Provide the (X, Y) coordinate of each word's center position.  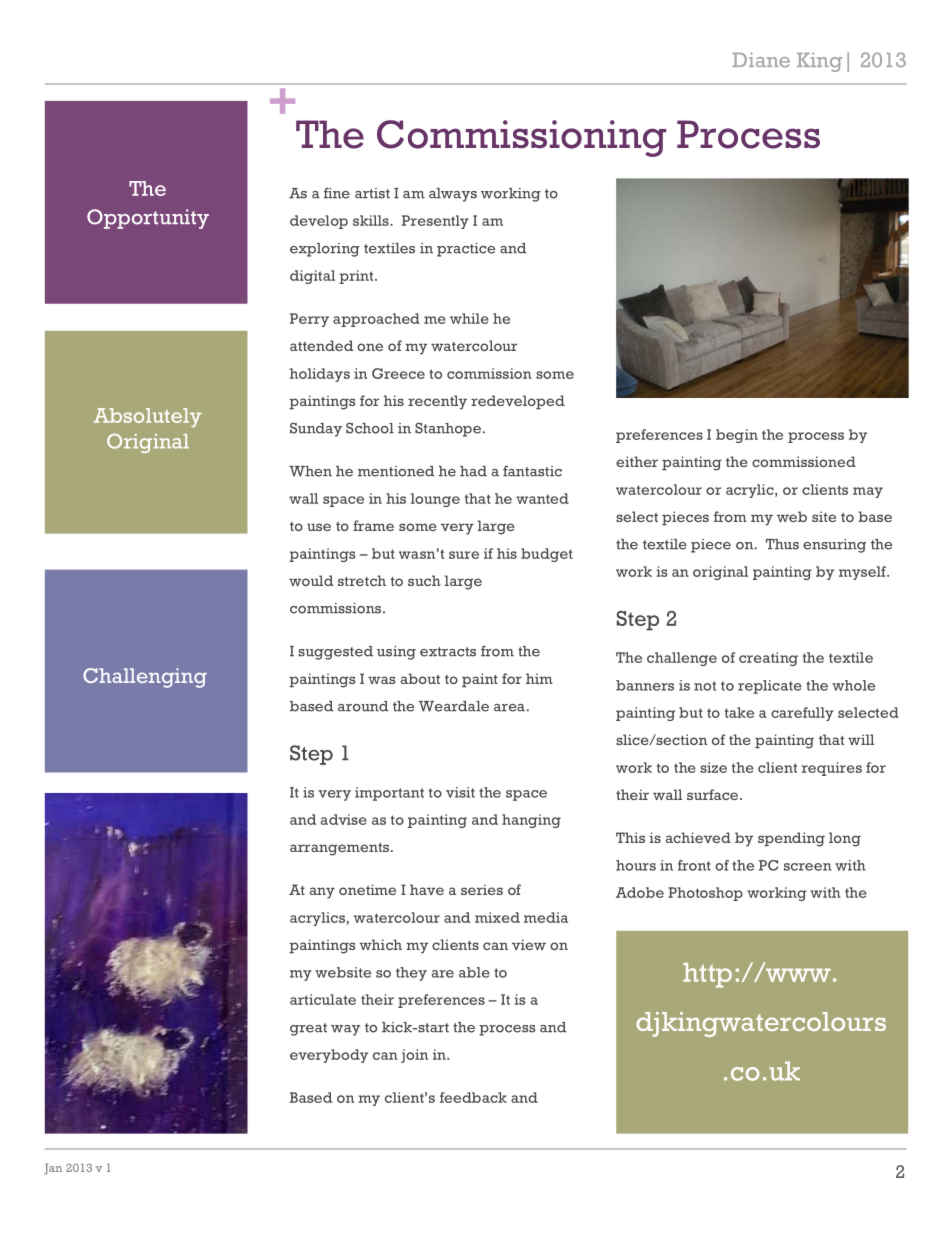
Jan (53, 1169)
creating (768, 659)
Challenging (145, 678)
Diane (761, 59)
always (453, 195)
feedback (473, 1097)
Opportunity (148, 219)
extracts (448, 652)
